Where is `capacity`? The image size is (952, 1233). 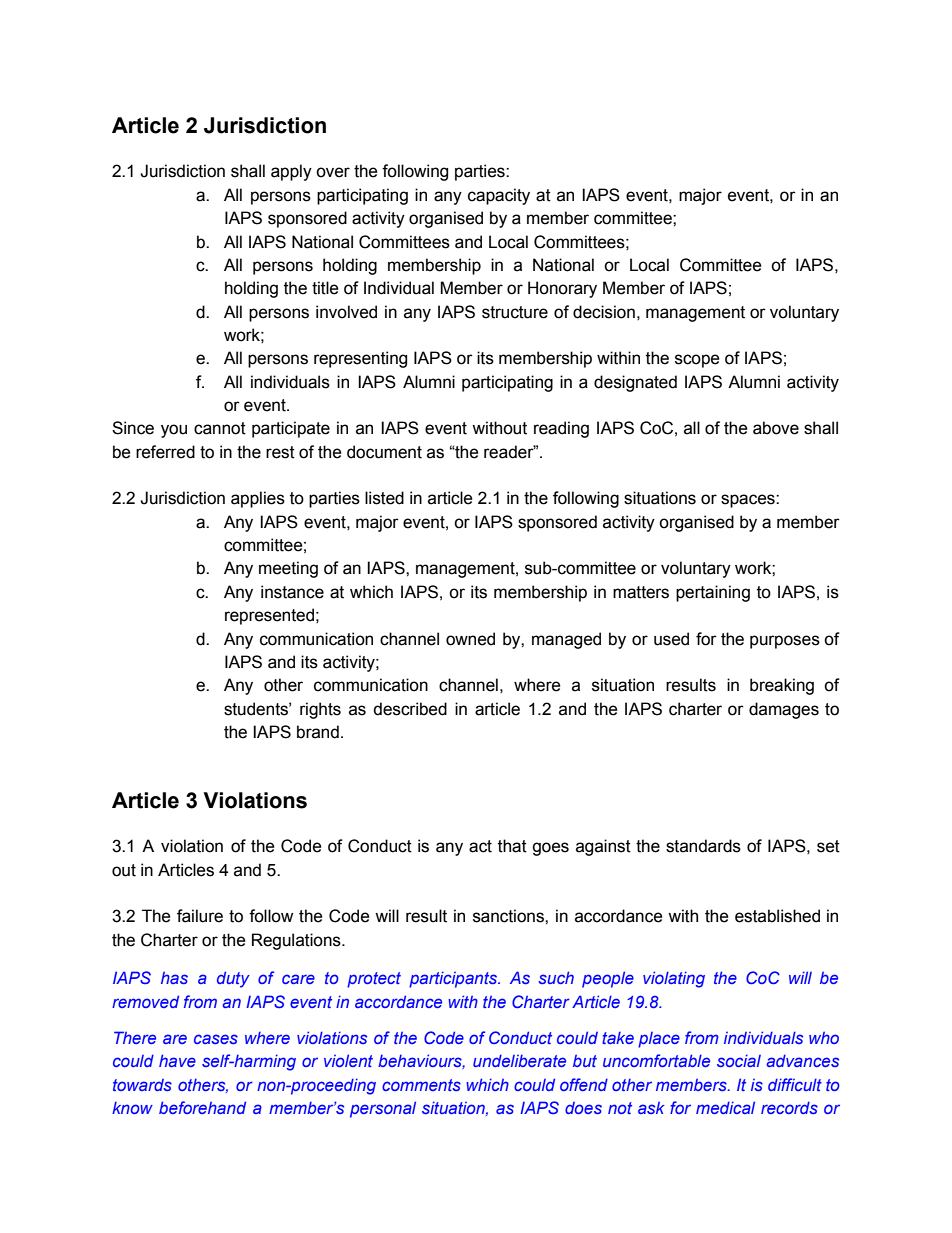 capacity is located at coordinates (499, 196).
